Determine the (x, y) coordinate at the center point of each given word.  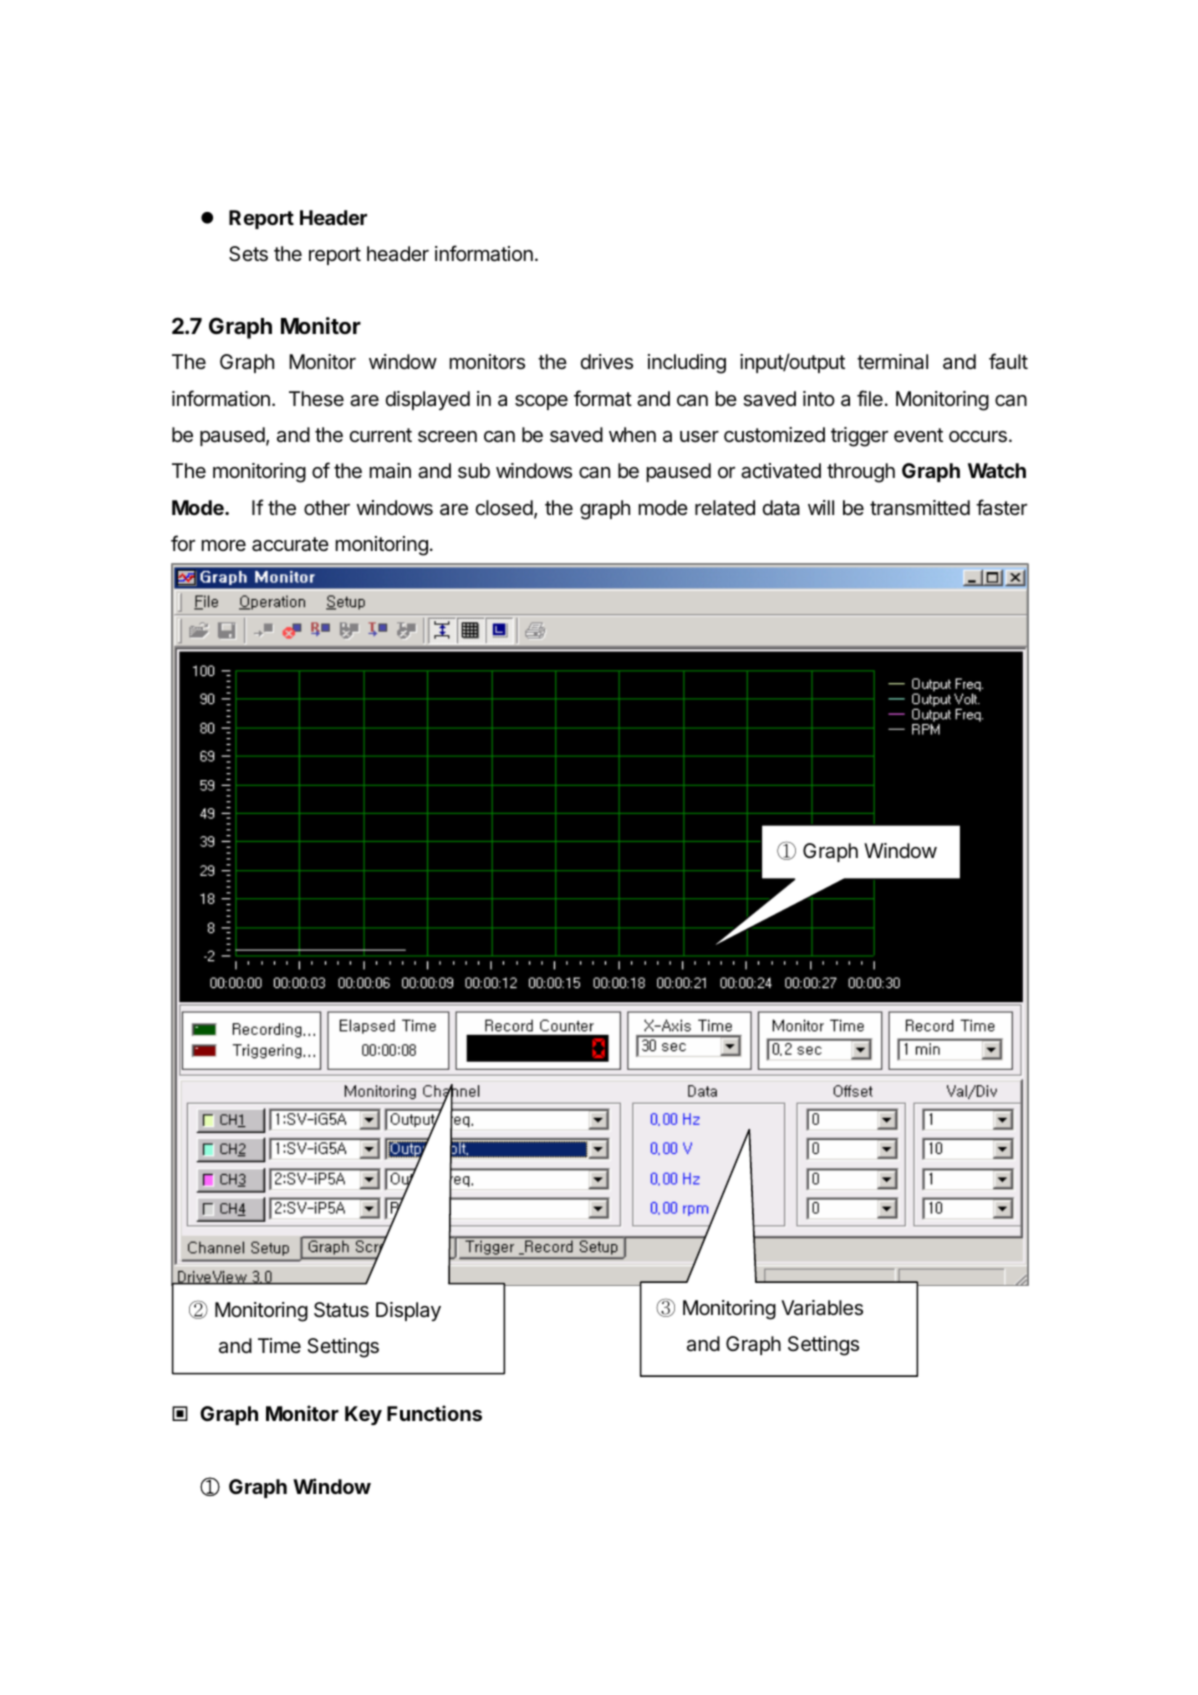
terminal (892, 362)
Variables (822, 1308)
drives (607, 362)
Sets (248, 254)
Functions (434, 1413)
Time (279, 1345)
